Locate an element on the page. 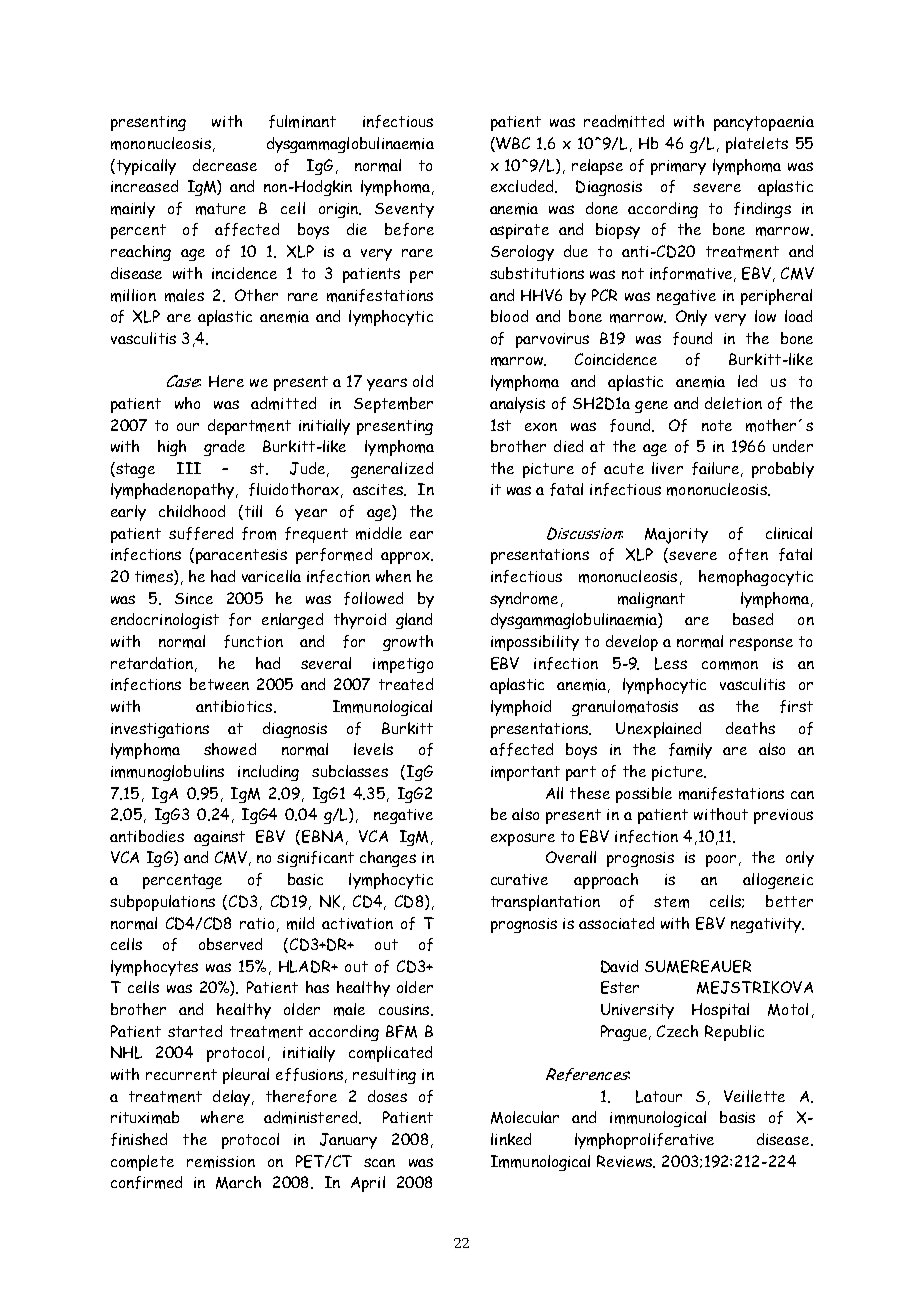 This image has height=1308, width=924. platelets is located at coordinates (757, 145).
